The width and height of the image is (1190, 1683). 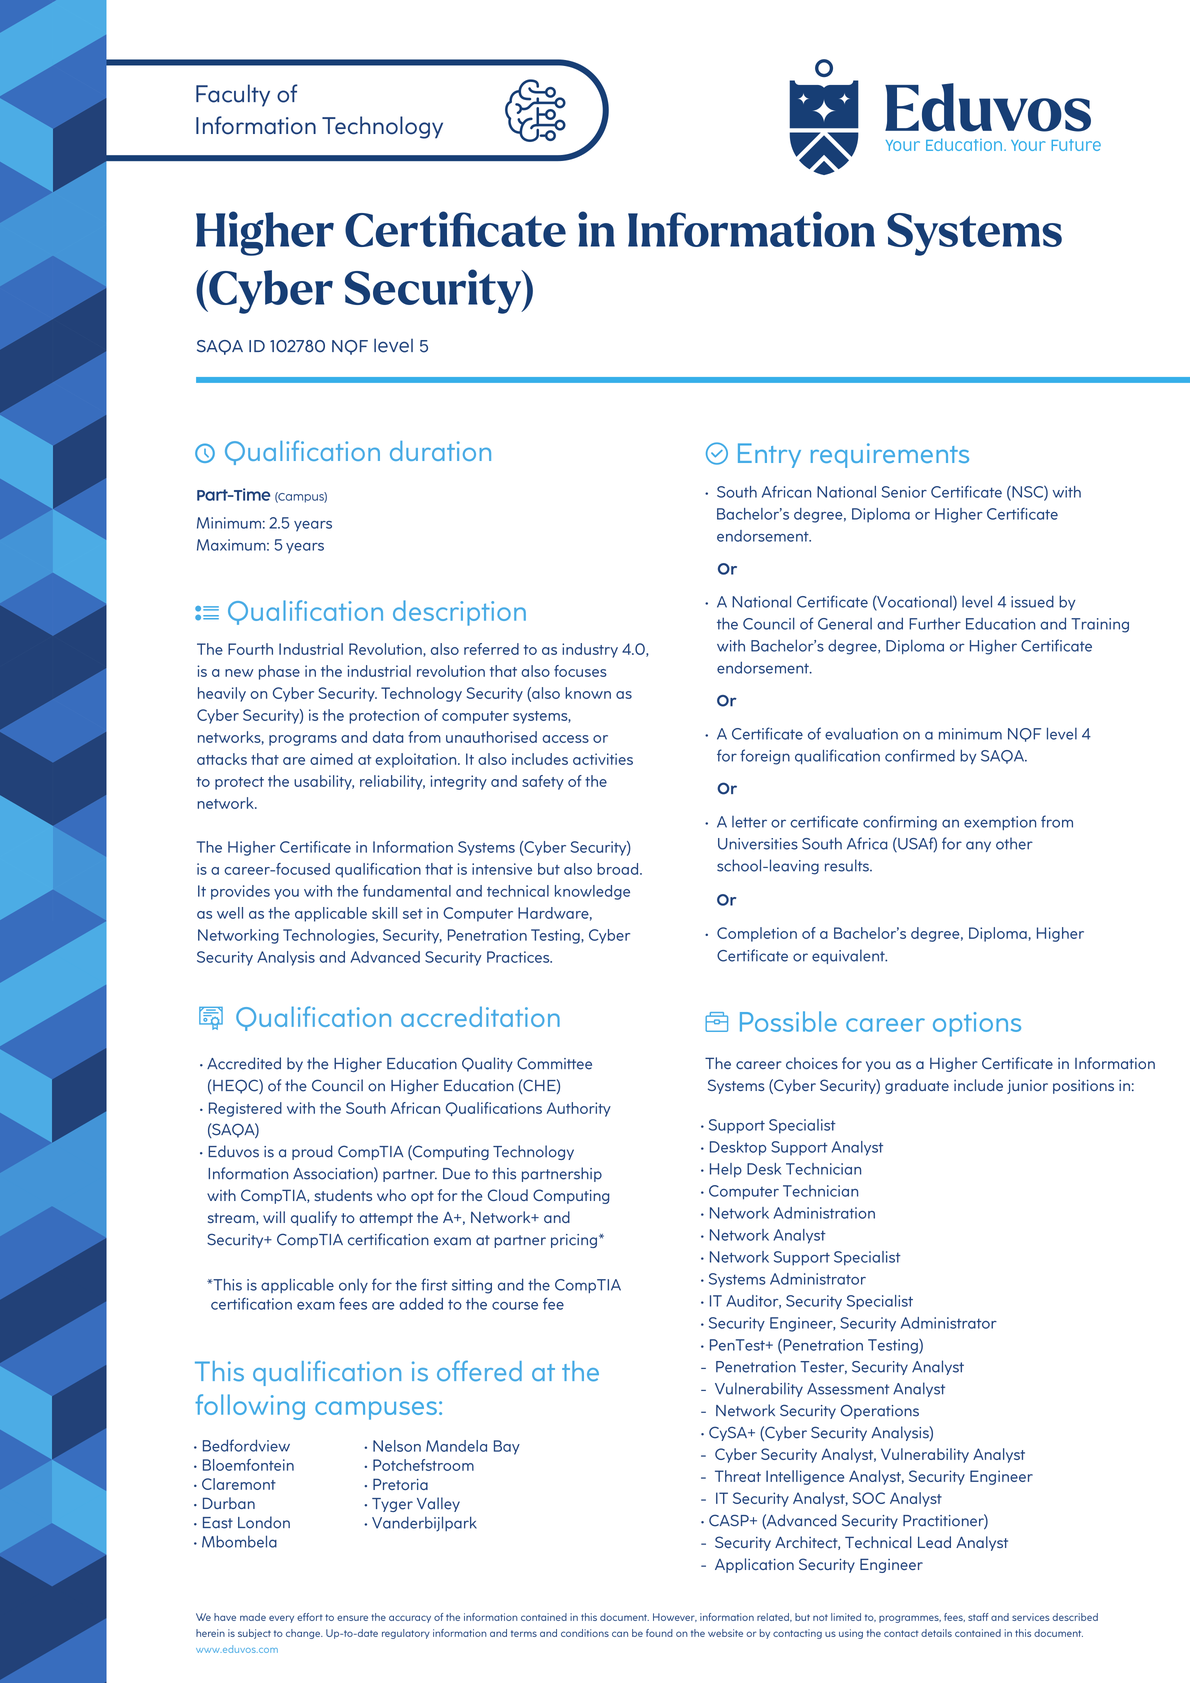 What do you see at coordinates (279, 672) in the image?
I see `phase` at bounding box center [279, 672].
